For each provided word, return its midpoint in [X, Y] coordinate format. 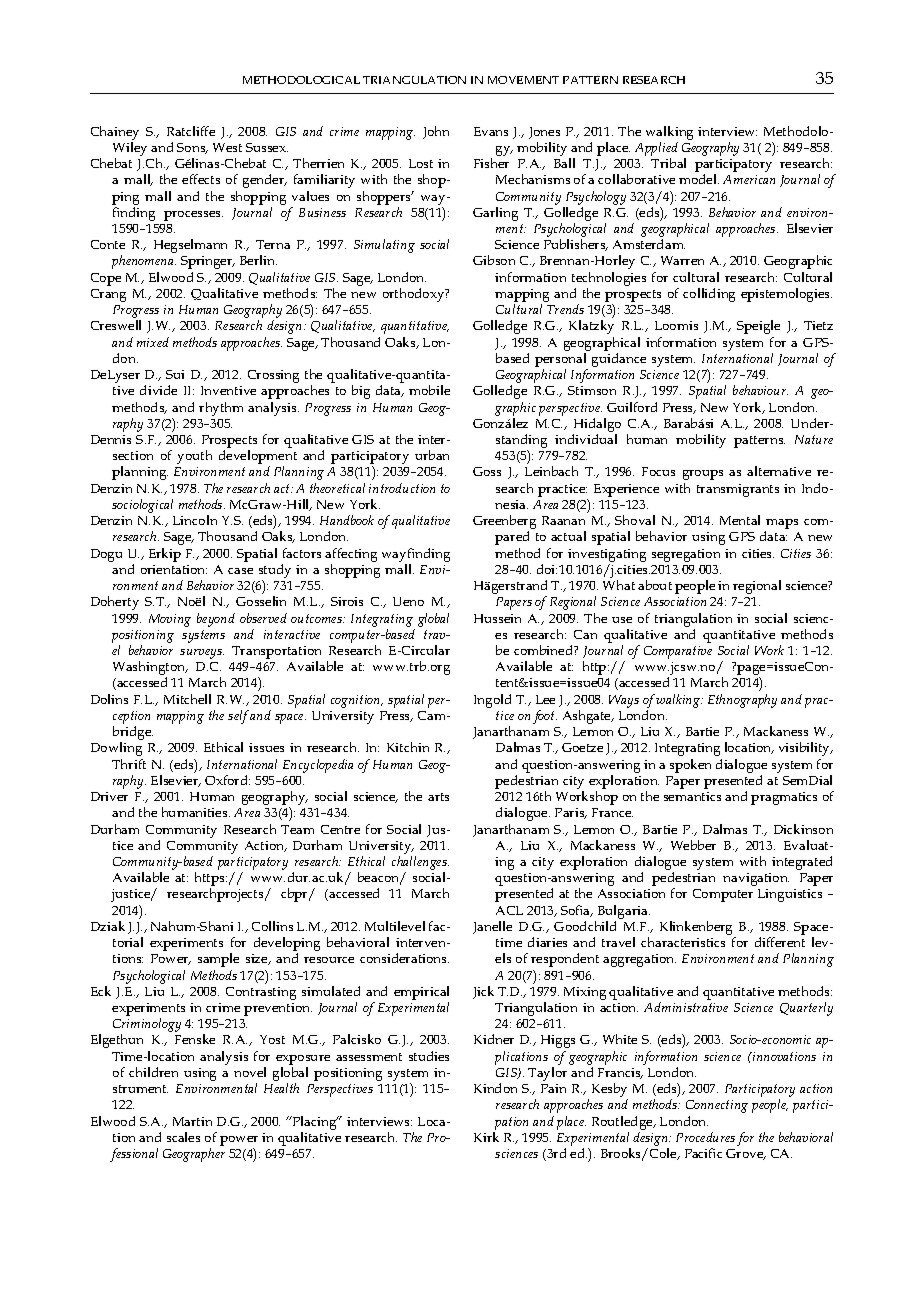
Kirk [486, 1137]
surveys [202, 654]
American [749, 179]
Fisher [491, 163]
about [655, 585]
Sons [192, 148]
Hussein [497, 618]
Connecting [717, 1106]
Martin [192, 1121]
